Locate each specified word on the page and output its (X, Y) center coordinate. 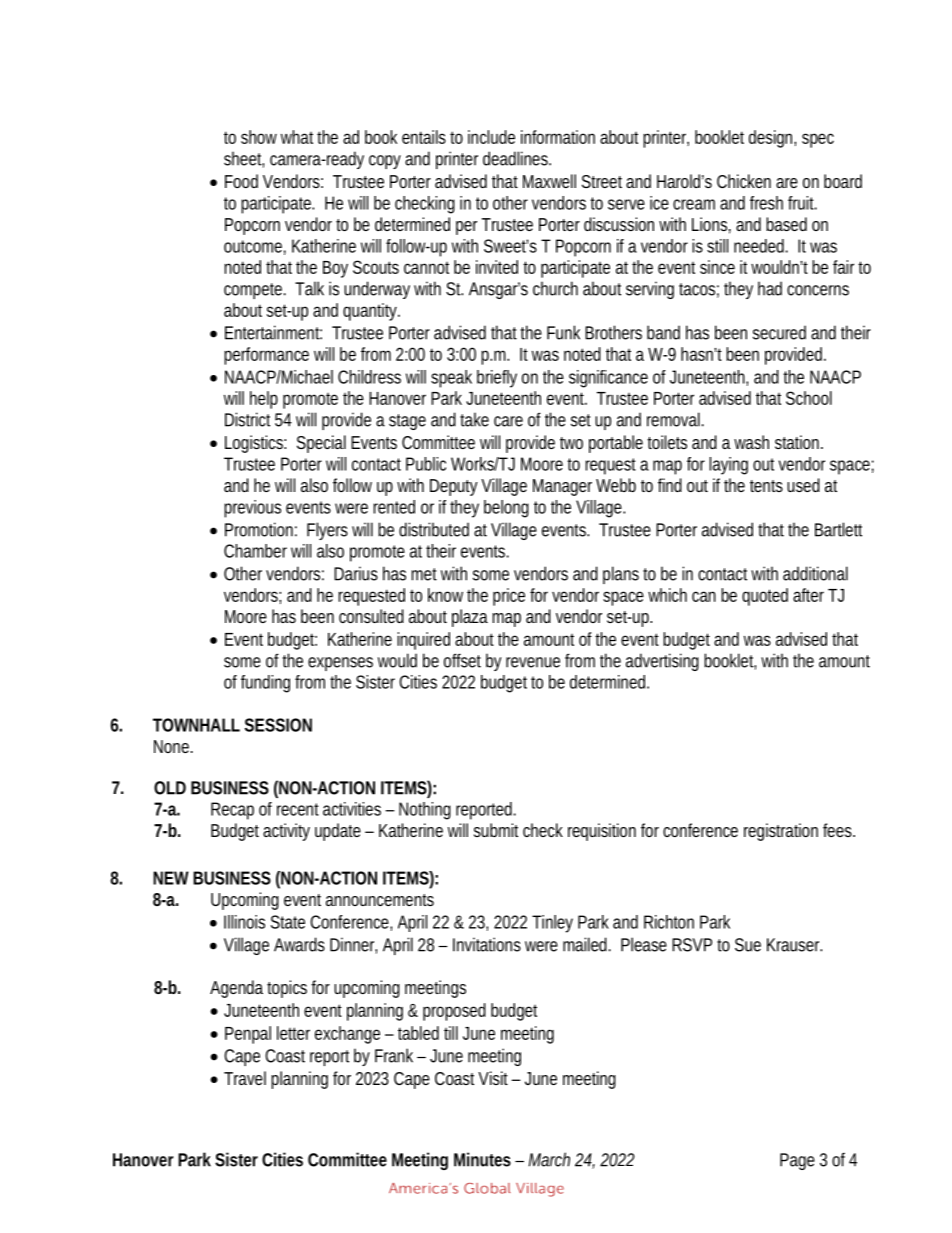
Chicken (744, 181)
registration (781, 832)
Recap (232, 811)
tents (766, 486)
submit (496, 830)
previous (252, 509)
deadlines (516, 158)
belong (506, 509)
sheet (244, 159)
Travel (245, 1078)
